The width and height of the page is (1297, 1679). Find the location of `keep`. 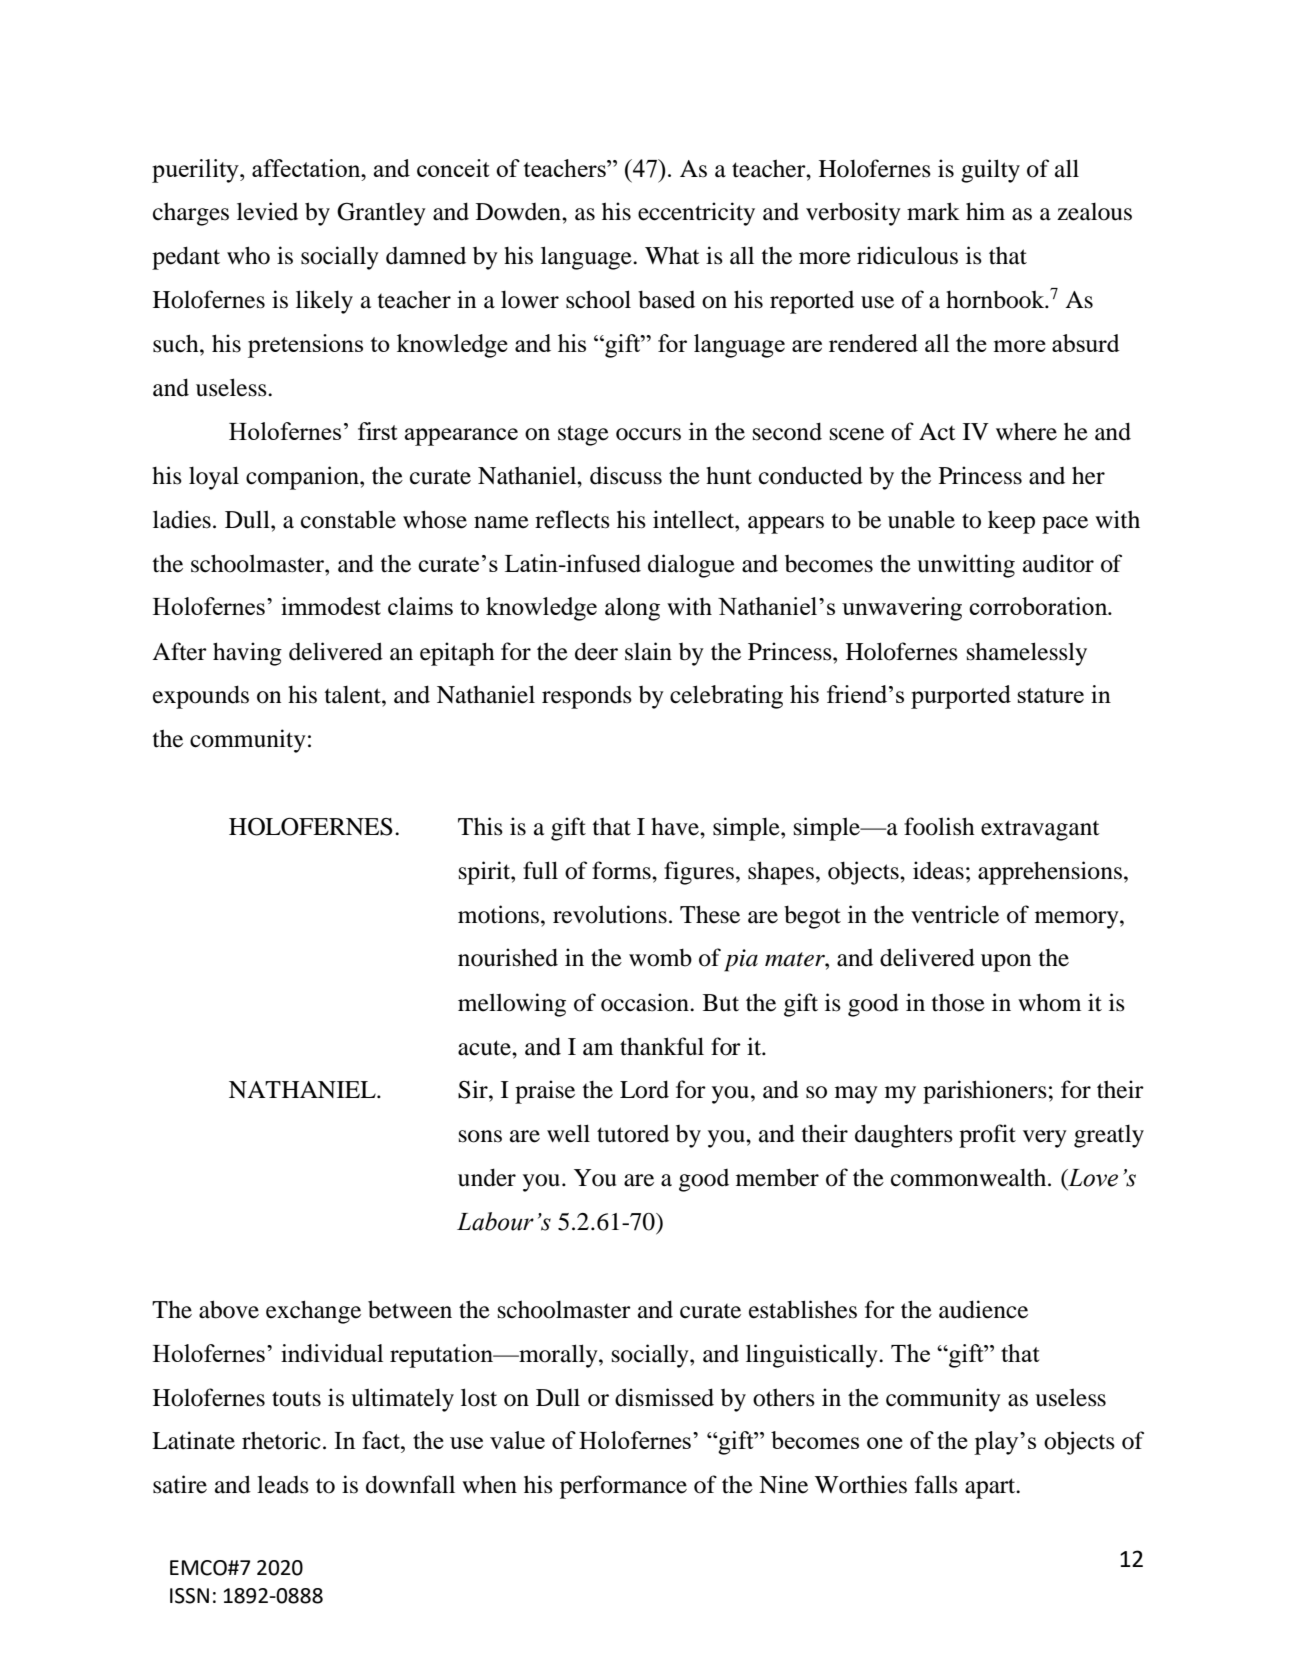

keep is located at coordinates (1011, 522).
